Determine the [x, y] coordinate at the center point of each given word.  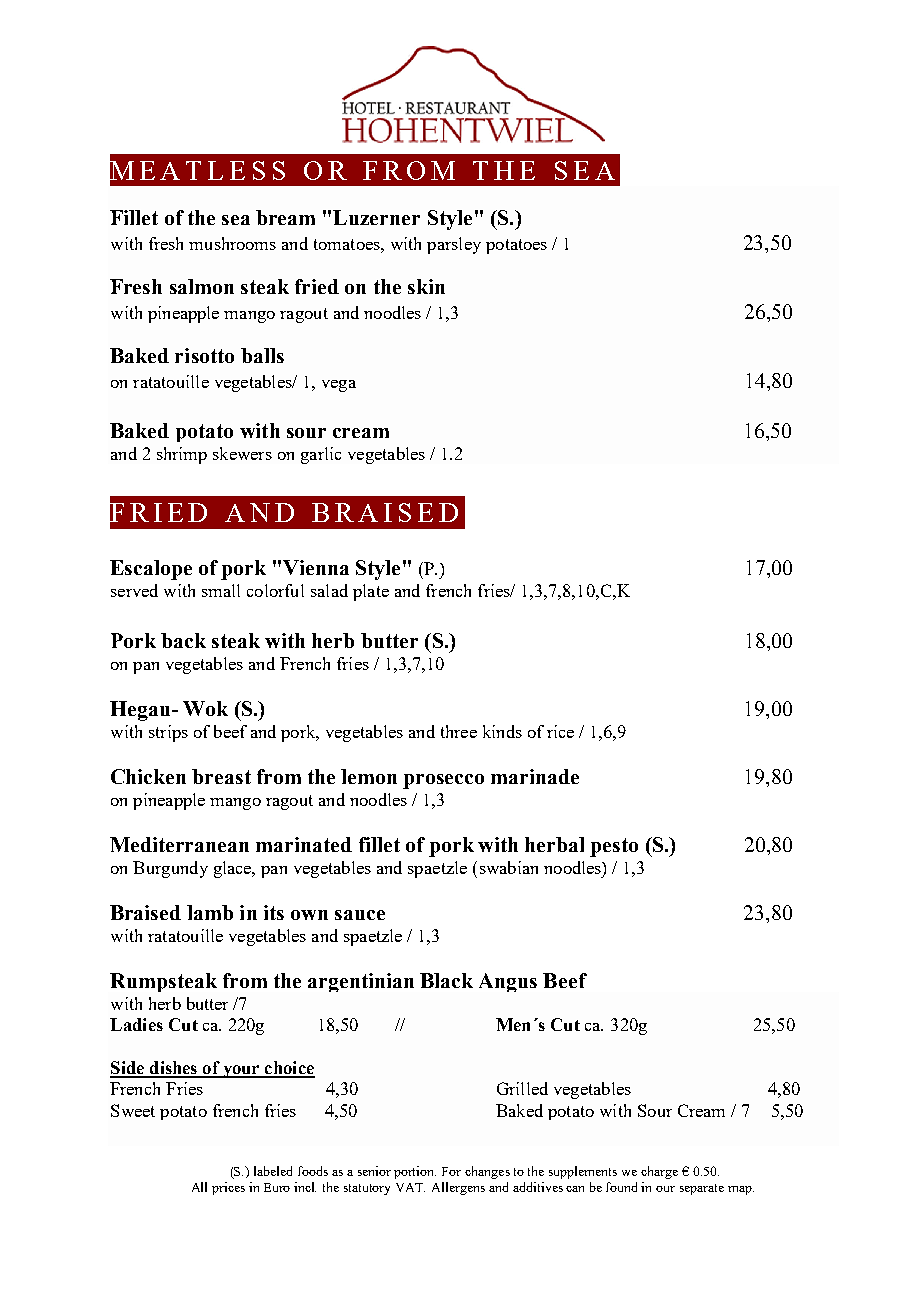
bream [285, 217]
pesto [614, 847]
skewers [242, 453]
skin [426, 286]
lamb [210, 912]
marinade [535, 776]
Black [446, 980]
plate [371, 592]
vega [339, 386]
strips [168, 733]
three [459, 731]
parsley [454, 245]
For [451, 1171]
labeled [273, 1171]
